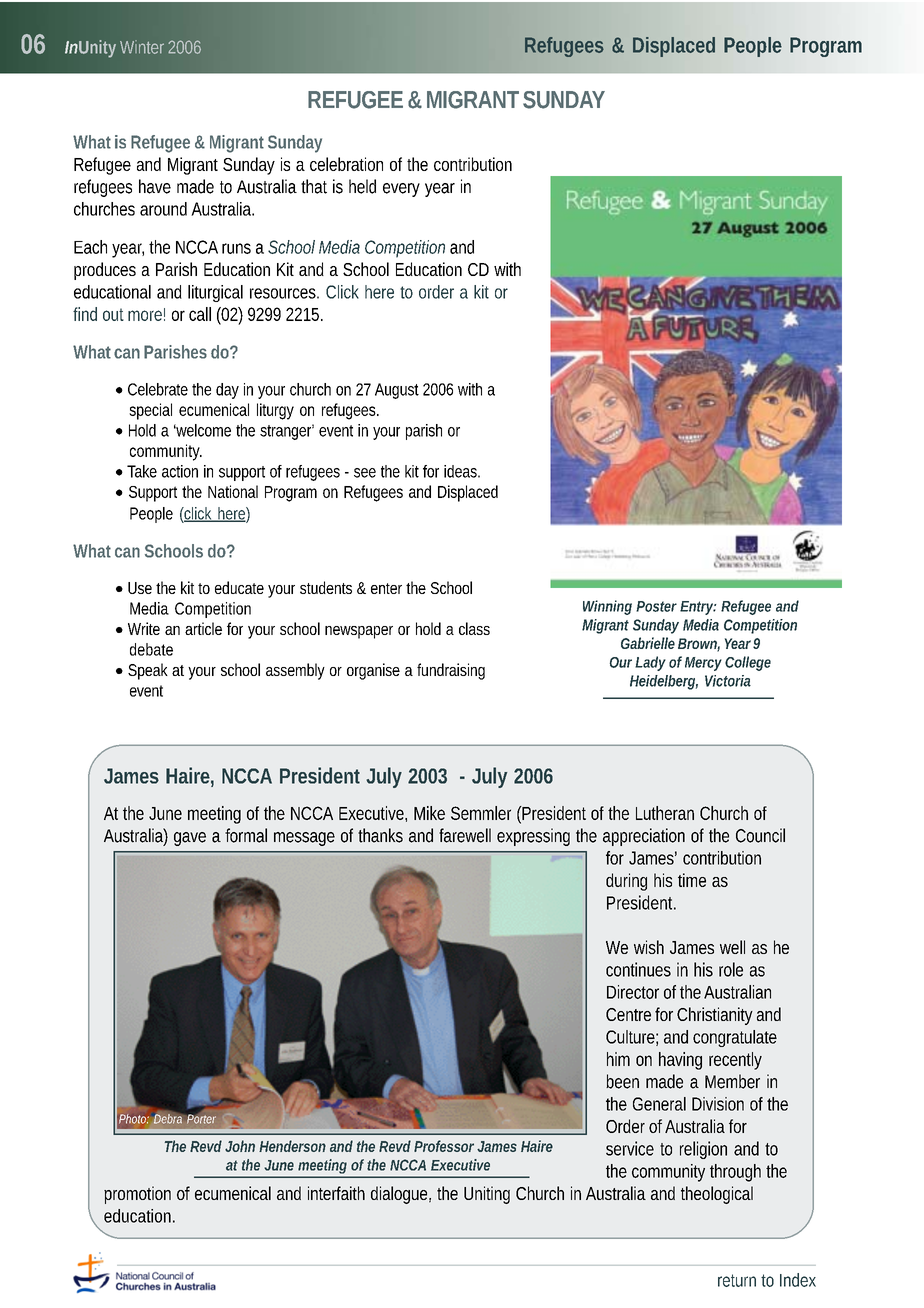 This image has width=924, height=1308. What do you see at coordinates (397, 391) in the image?
I see `August` at bounding box center [397, 391].
